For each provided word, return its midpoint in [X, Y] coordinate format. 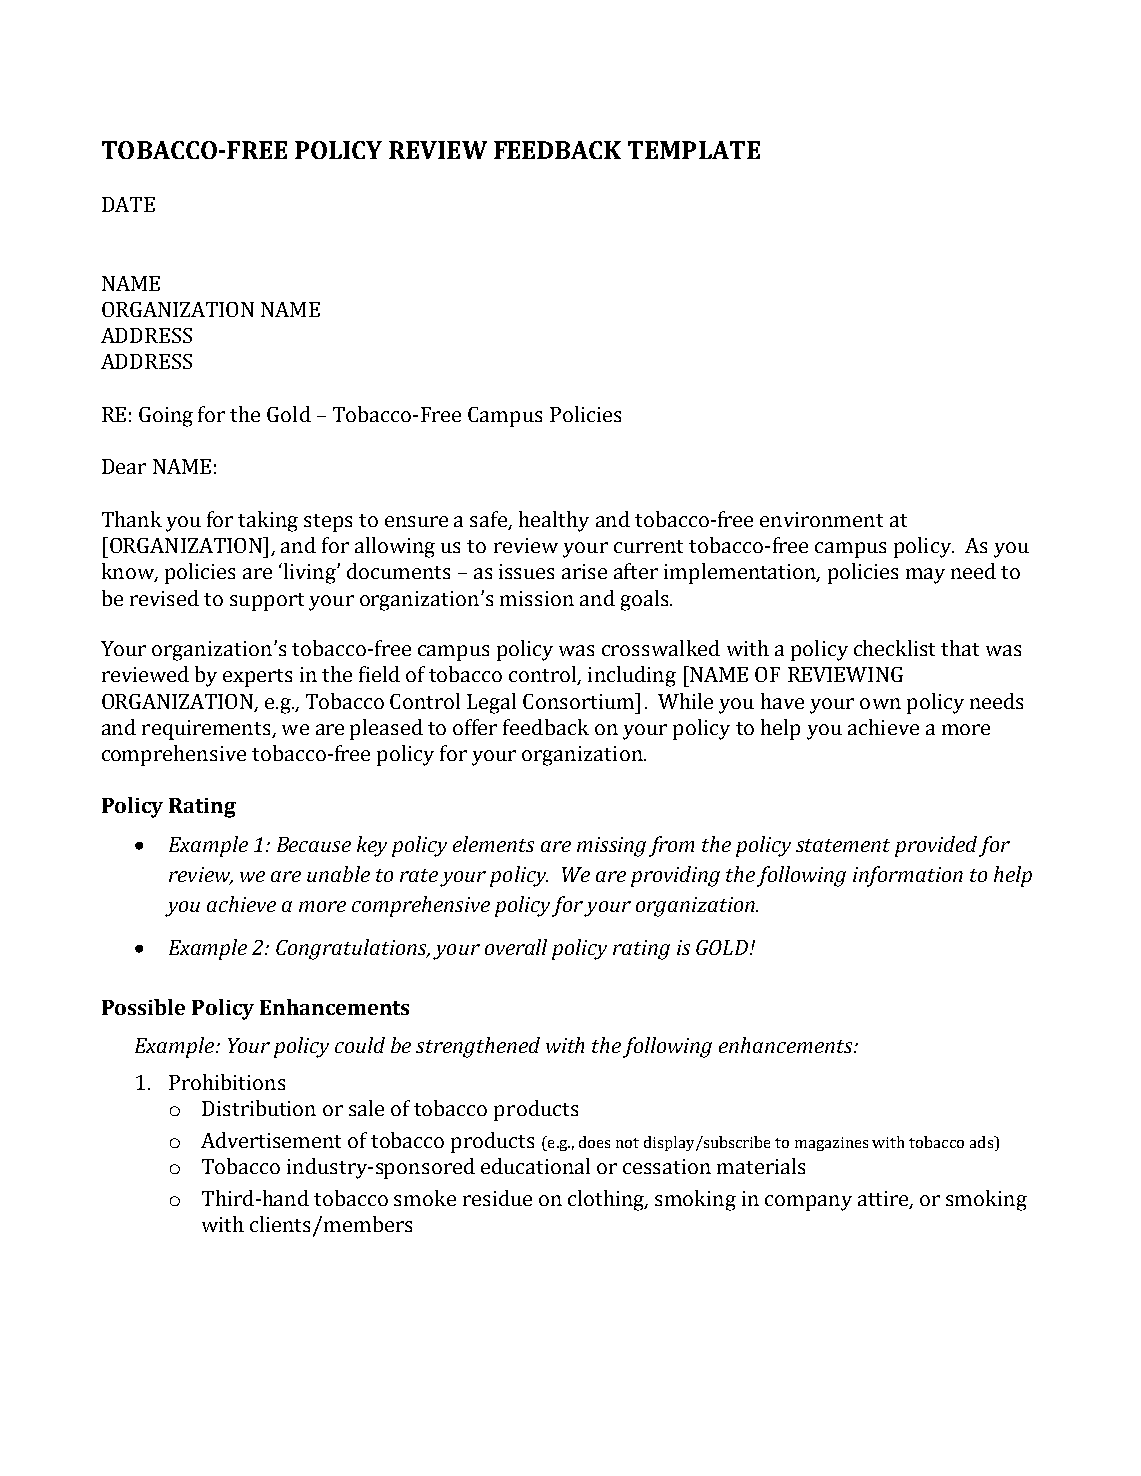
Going [166, 417]
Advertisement [271, 1140]
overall [516, 947]
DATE [128, 204]
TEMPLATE [694, 150]
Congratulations [352, 949]
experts [257, 678]
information [908, 876]
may [925, 576]
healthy [554, 521]
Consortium [580, 701]
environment [821, 519]
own [880, 703]
